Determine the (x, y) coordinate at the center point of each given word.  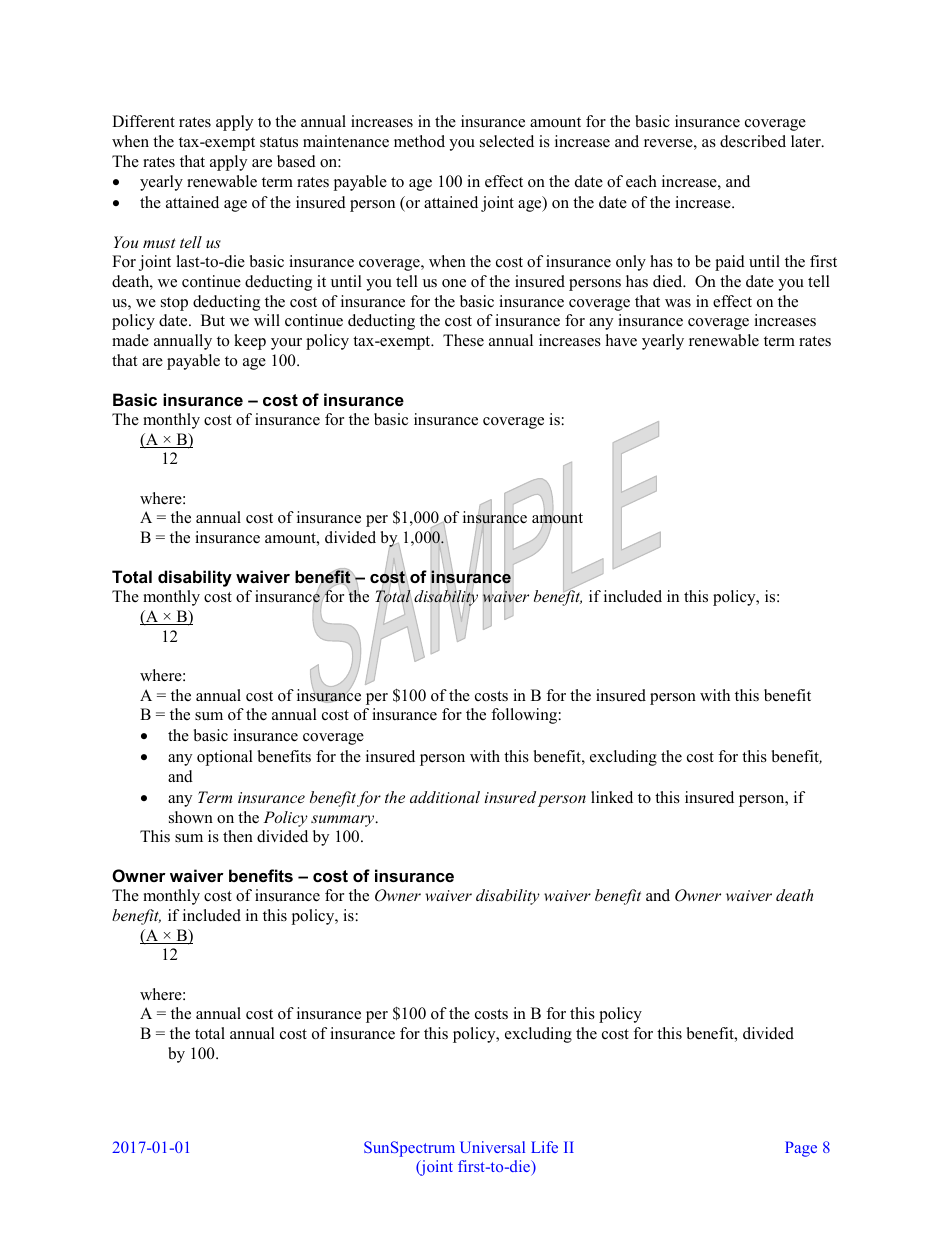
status (279, 142)
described (753, 141)
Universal (492, 1147)
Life (544, 1147)
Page (801, 1149)
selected (507, 141)
